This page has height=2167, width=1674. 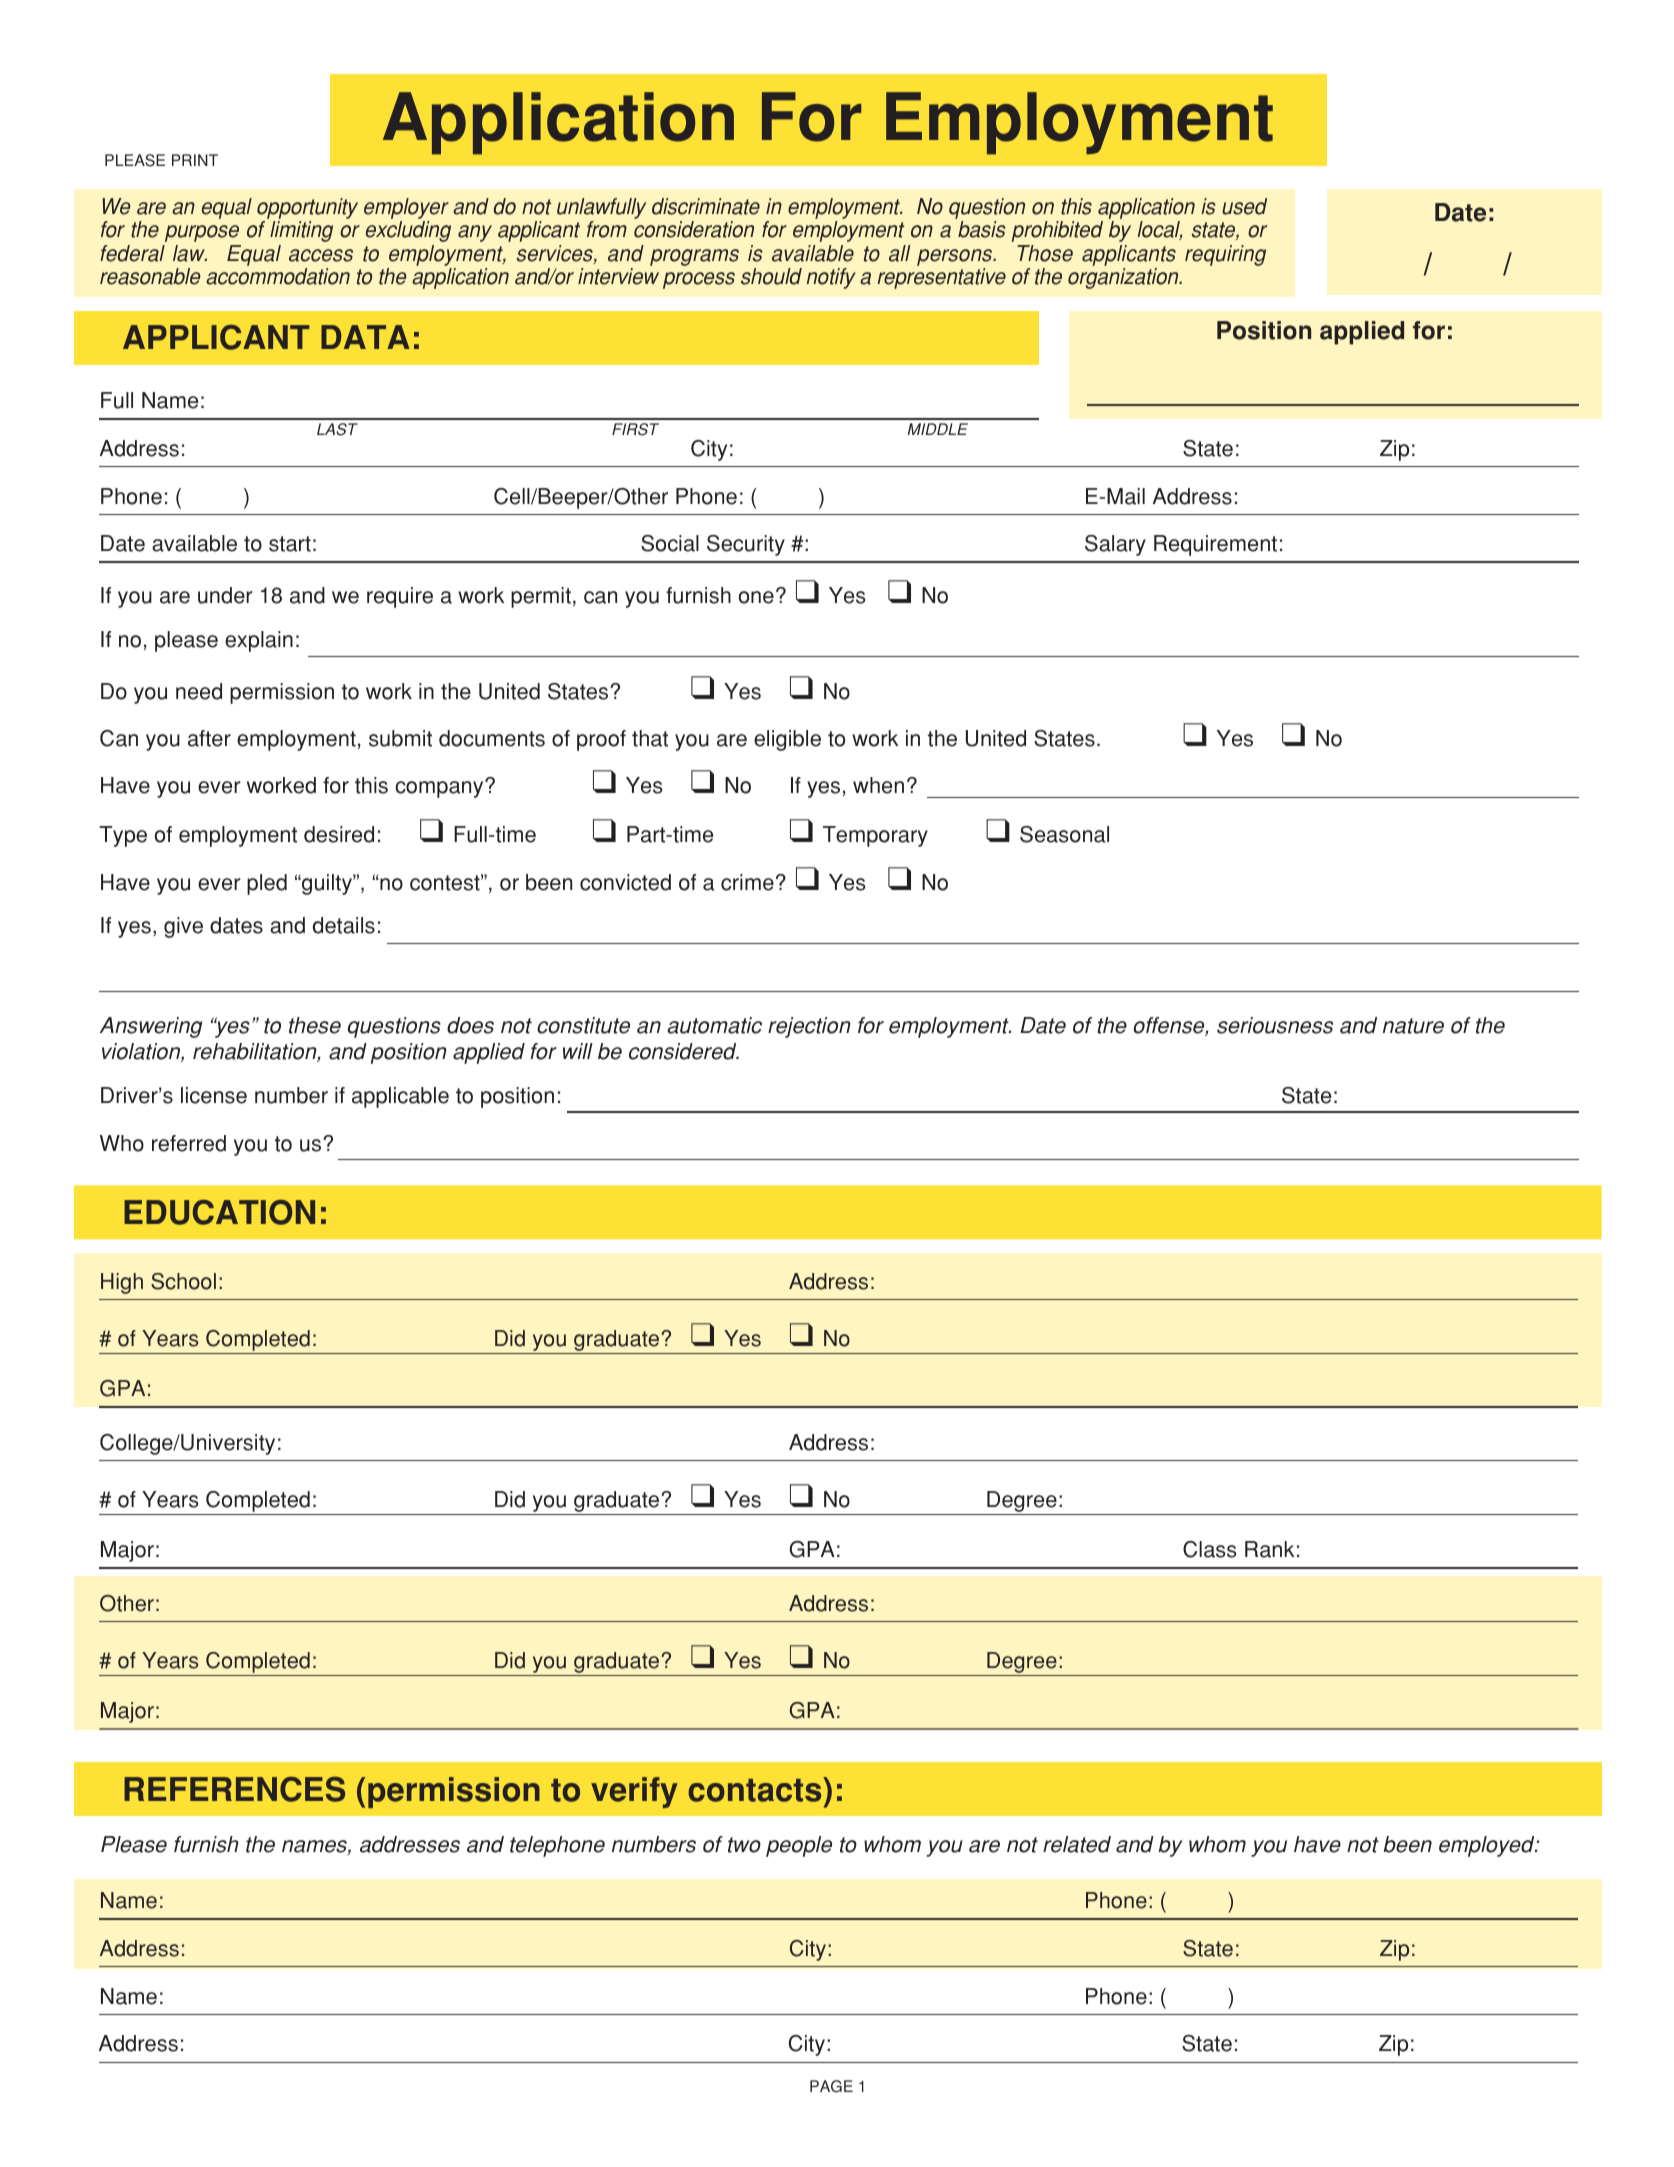 I want to click on crime, so click(x=747, y=882).
